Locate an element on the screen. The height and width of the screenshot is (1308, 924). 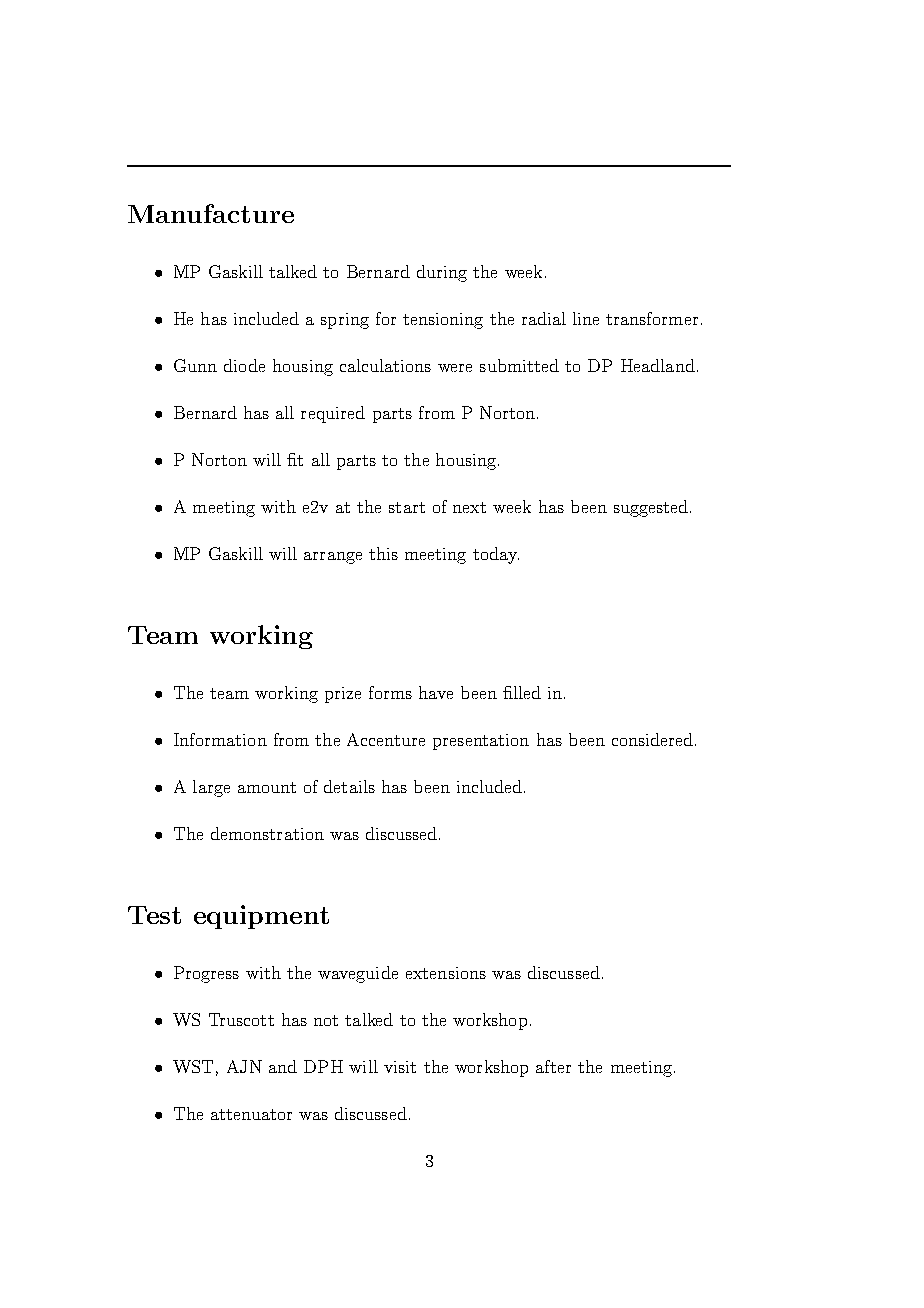
calculations is located at coordinates (385, 365).
